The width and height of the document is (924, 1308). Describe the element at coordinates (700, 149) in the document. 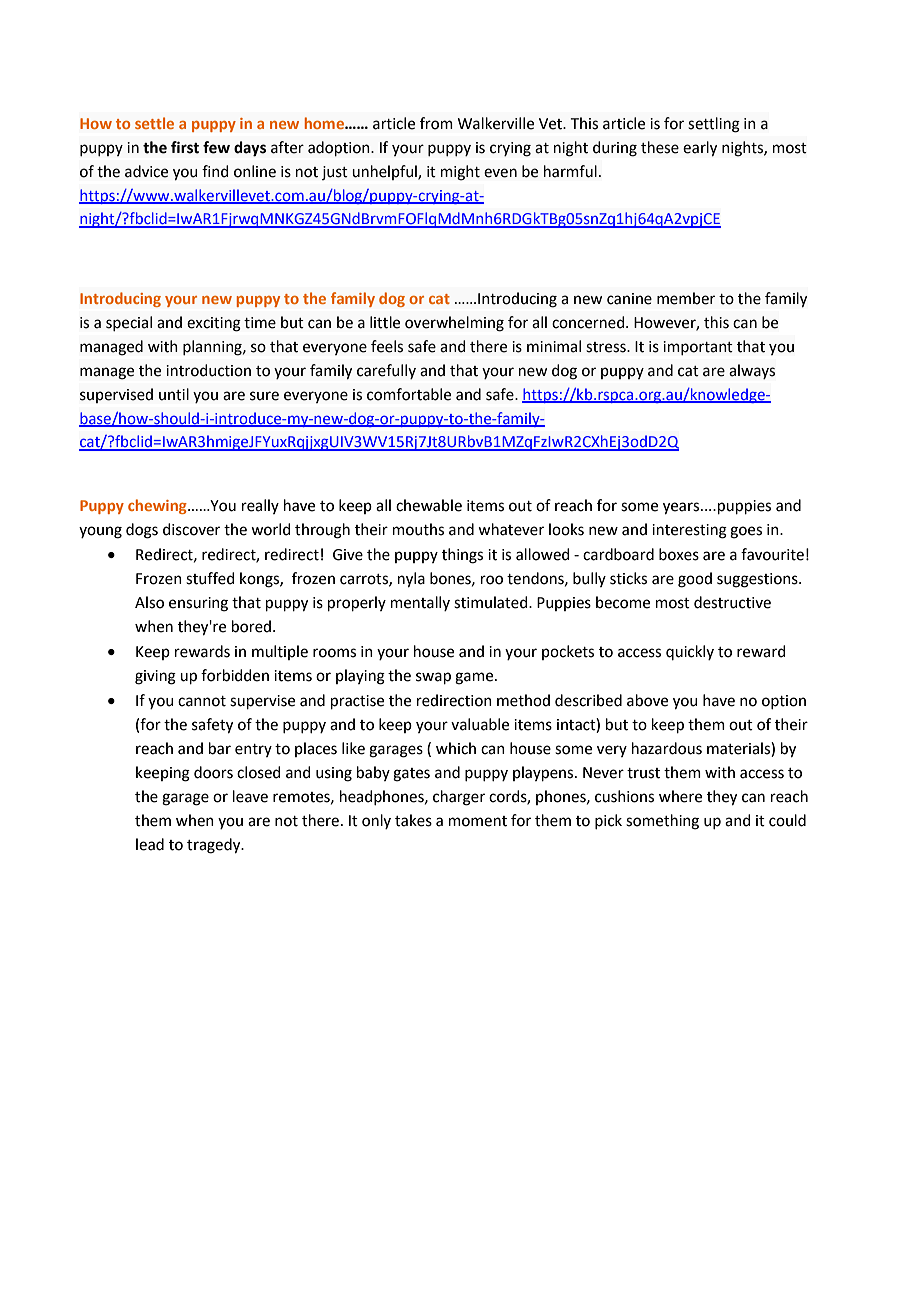

I see `early` at that location.
